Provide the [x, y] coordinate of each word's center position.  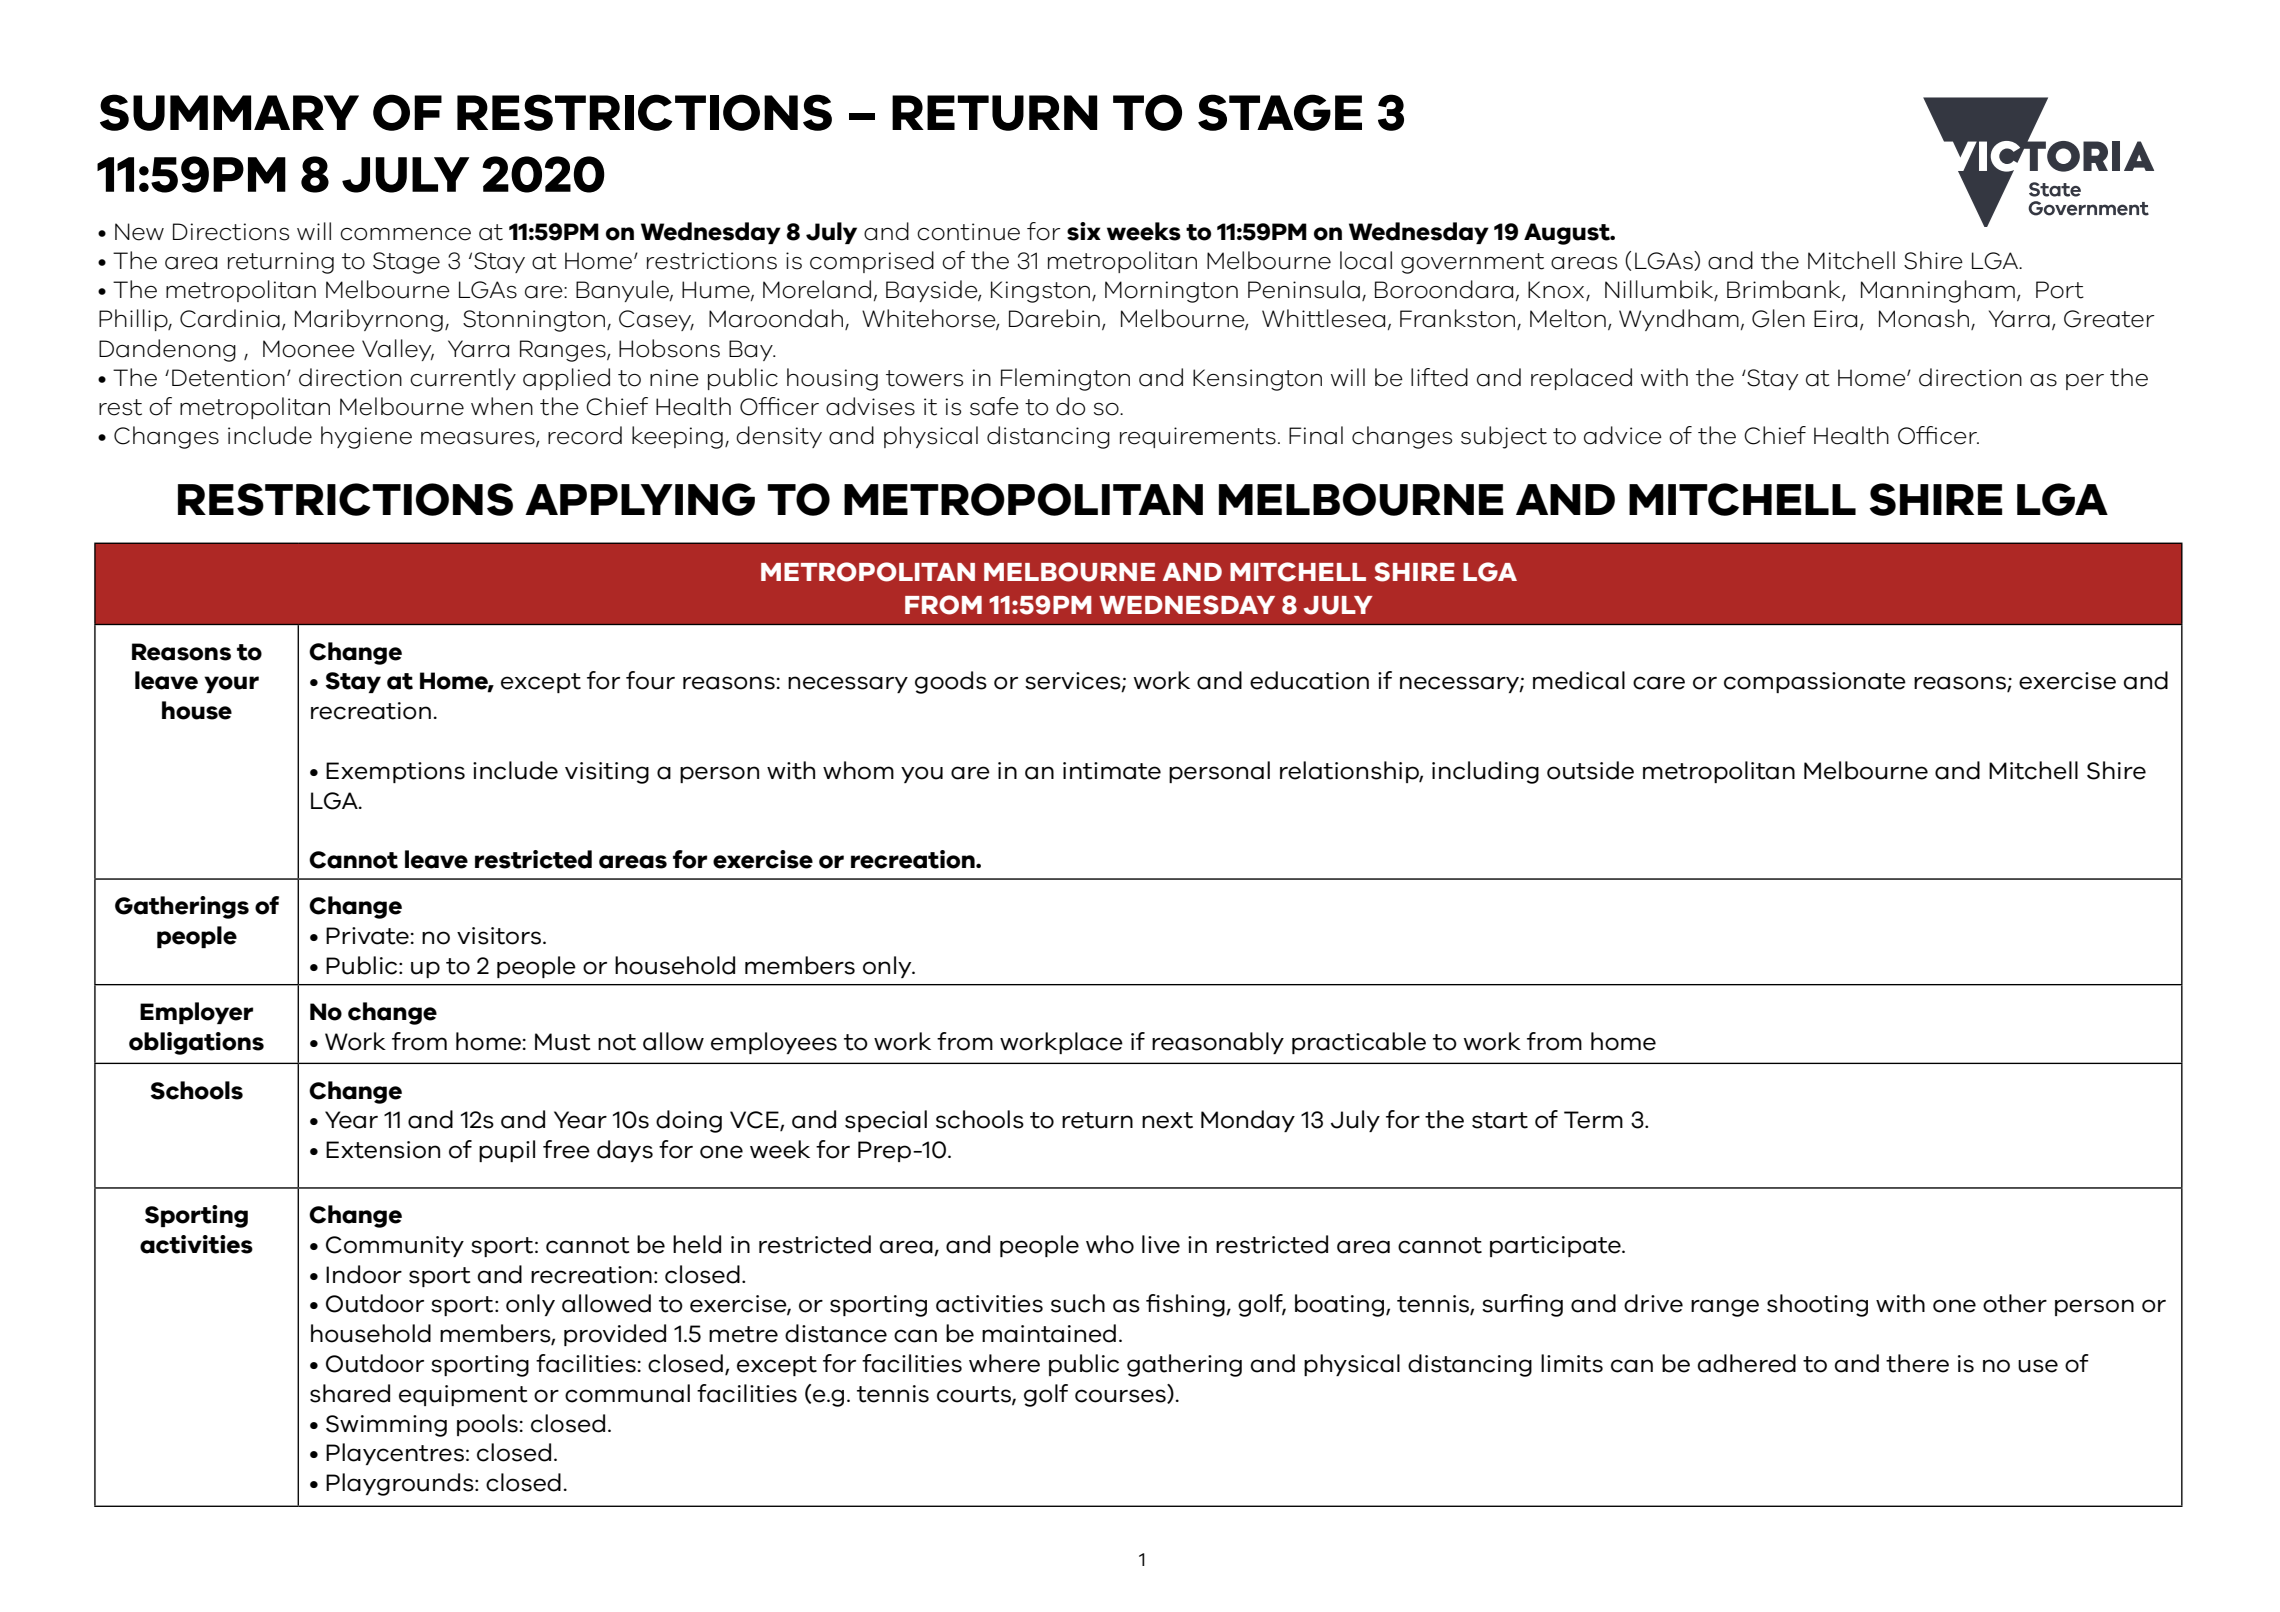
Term [1593, 1120]
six [1084, 231]
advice [1623, 435]
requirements [1198, 437]
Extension [383, 1150]
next [1167, 1120]
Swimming [386, 1426]
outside [1590, 770]
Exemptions [395, 772]
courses [1121, 1396]
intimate [1112, 771]
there [1917, 1363]
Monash [1924, 318]
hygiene [366, 437]
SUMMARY [229, 112]
